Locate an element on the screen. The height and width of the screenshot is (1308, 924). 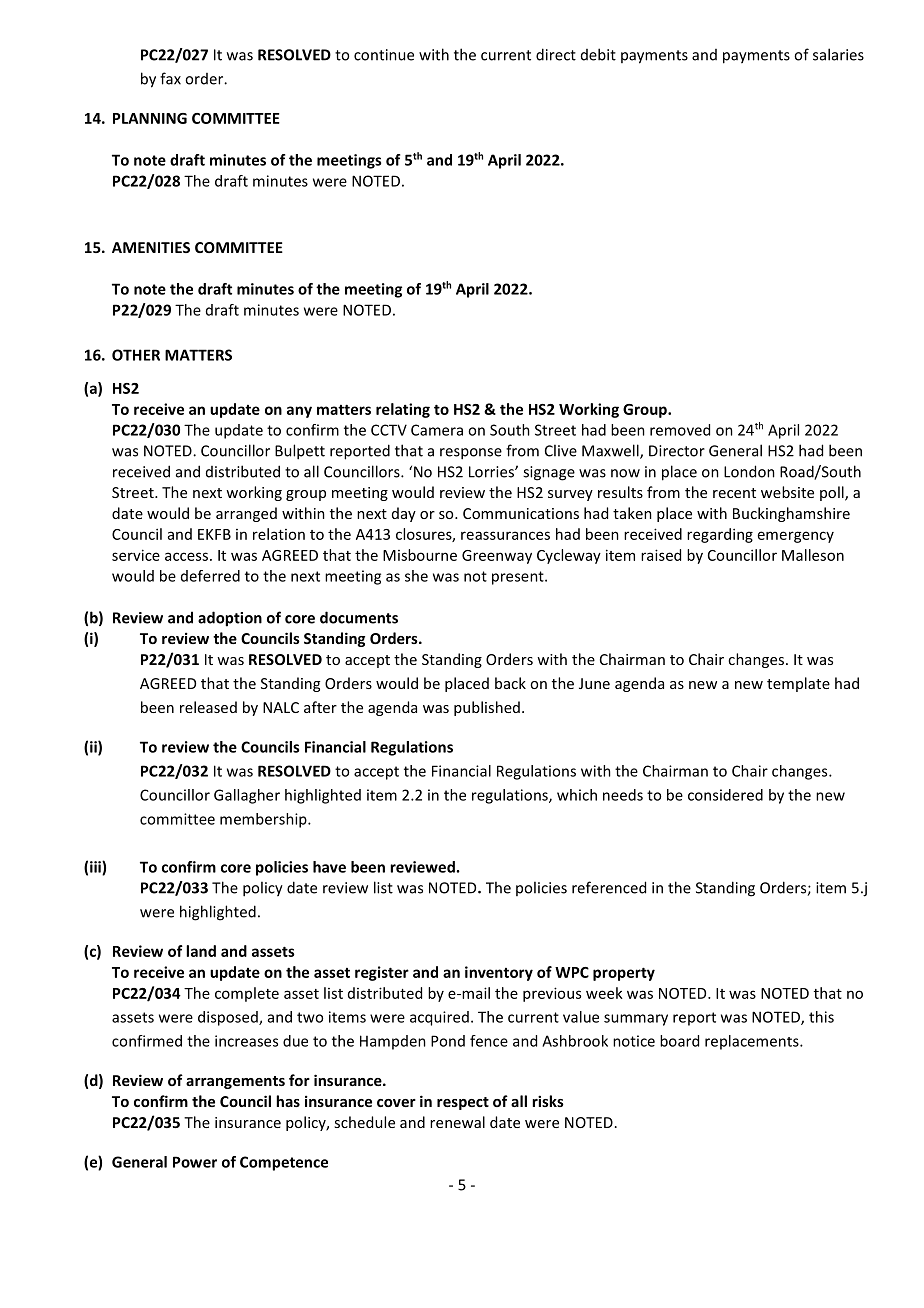
London is located at coordinates (749, 471).
